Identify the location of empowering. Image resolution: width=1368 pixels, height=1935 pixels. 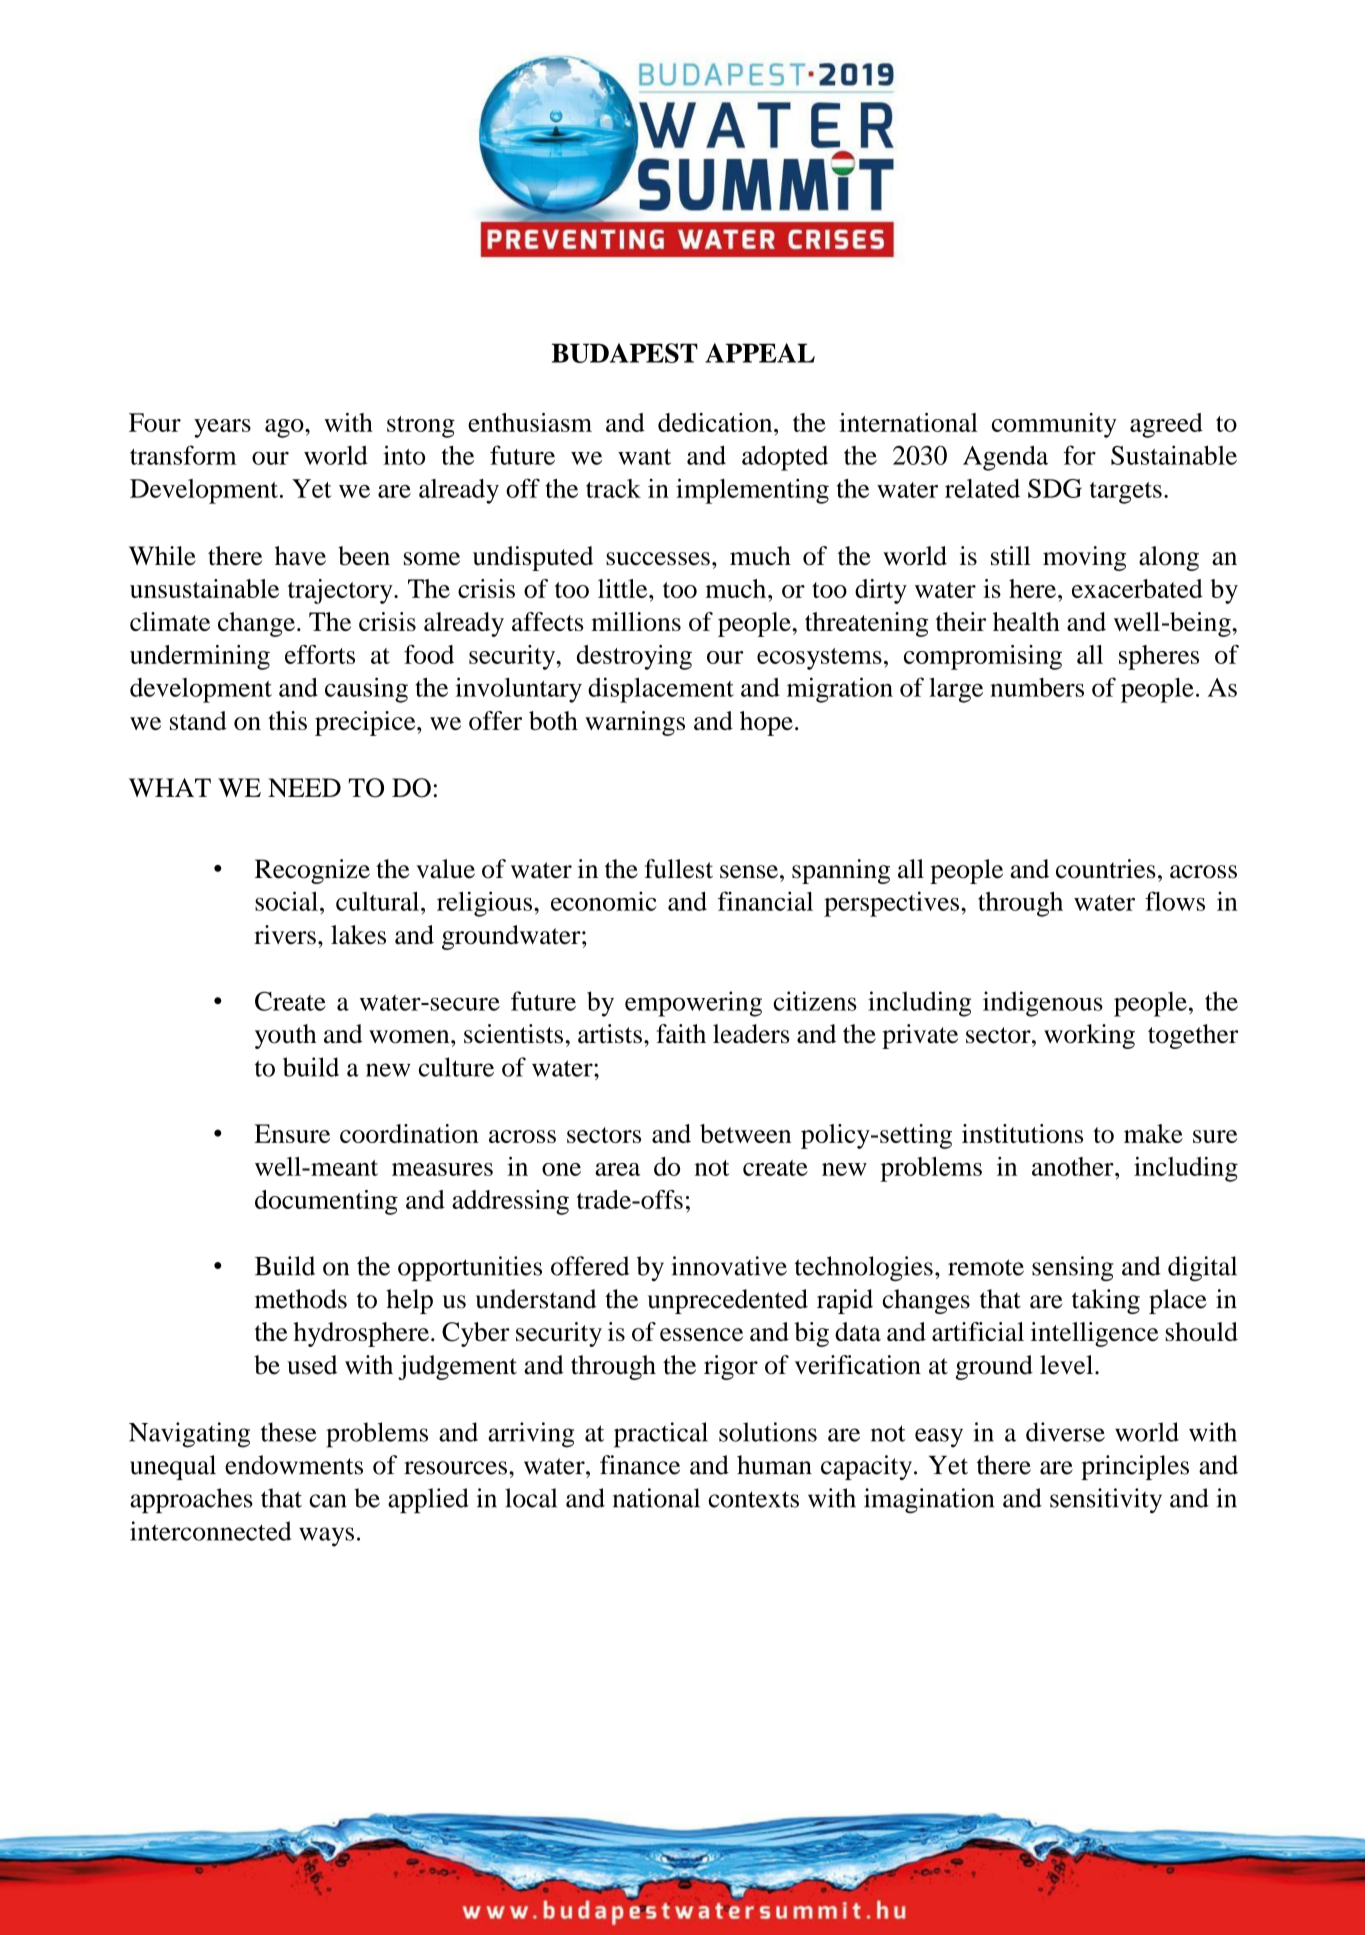
(693, 1004).
